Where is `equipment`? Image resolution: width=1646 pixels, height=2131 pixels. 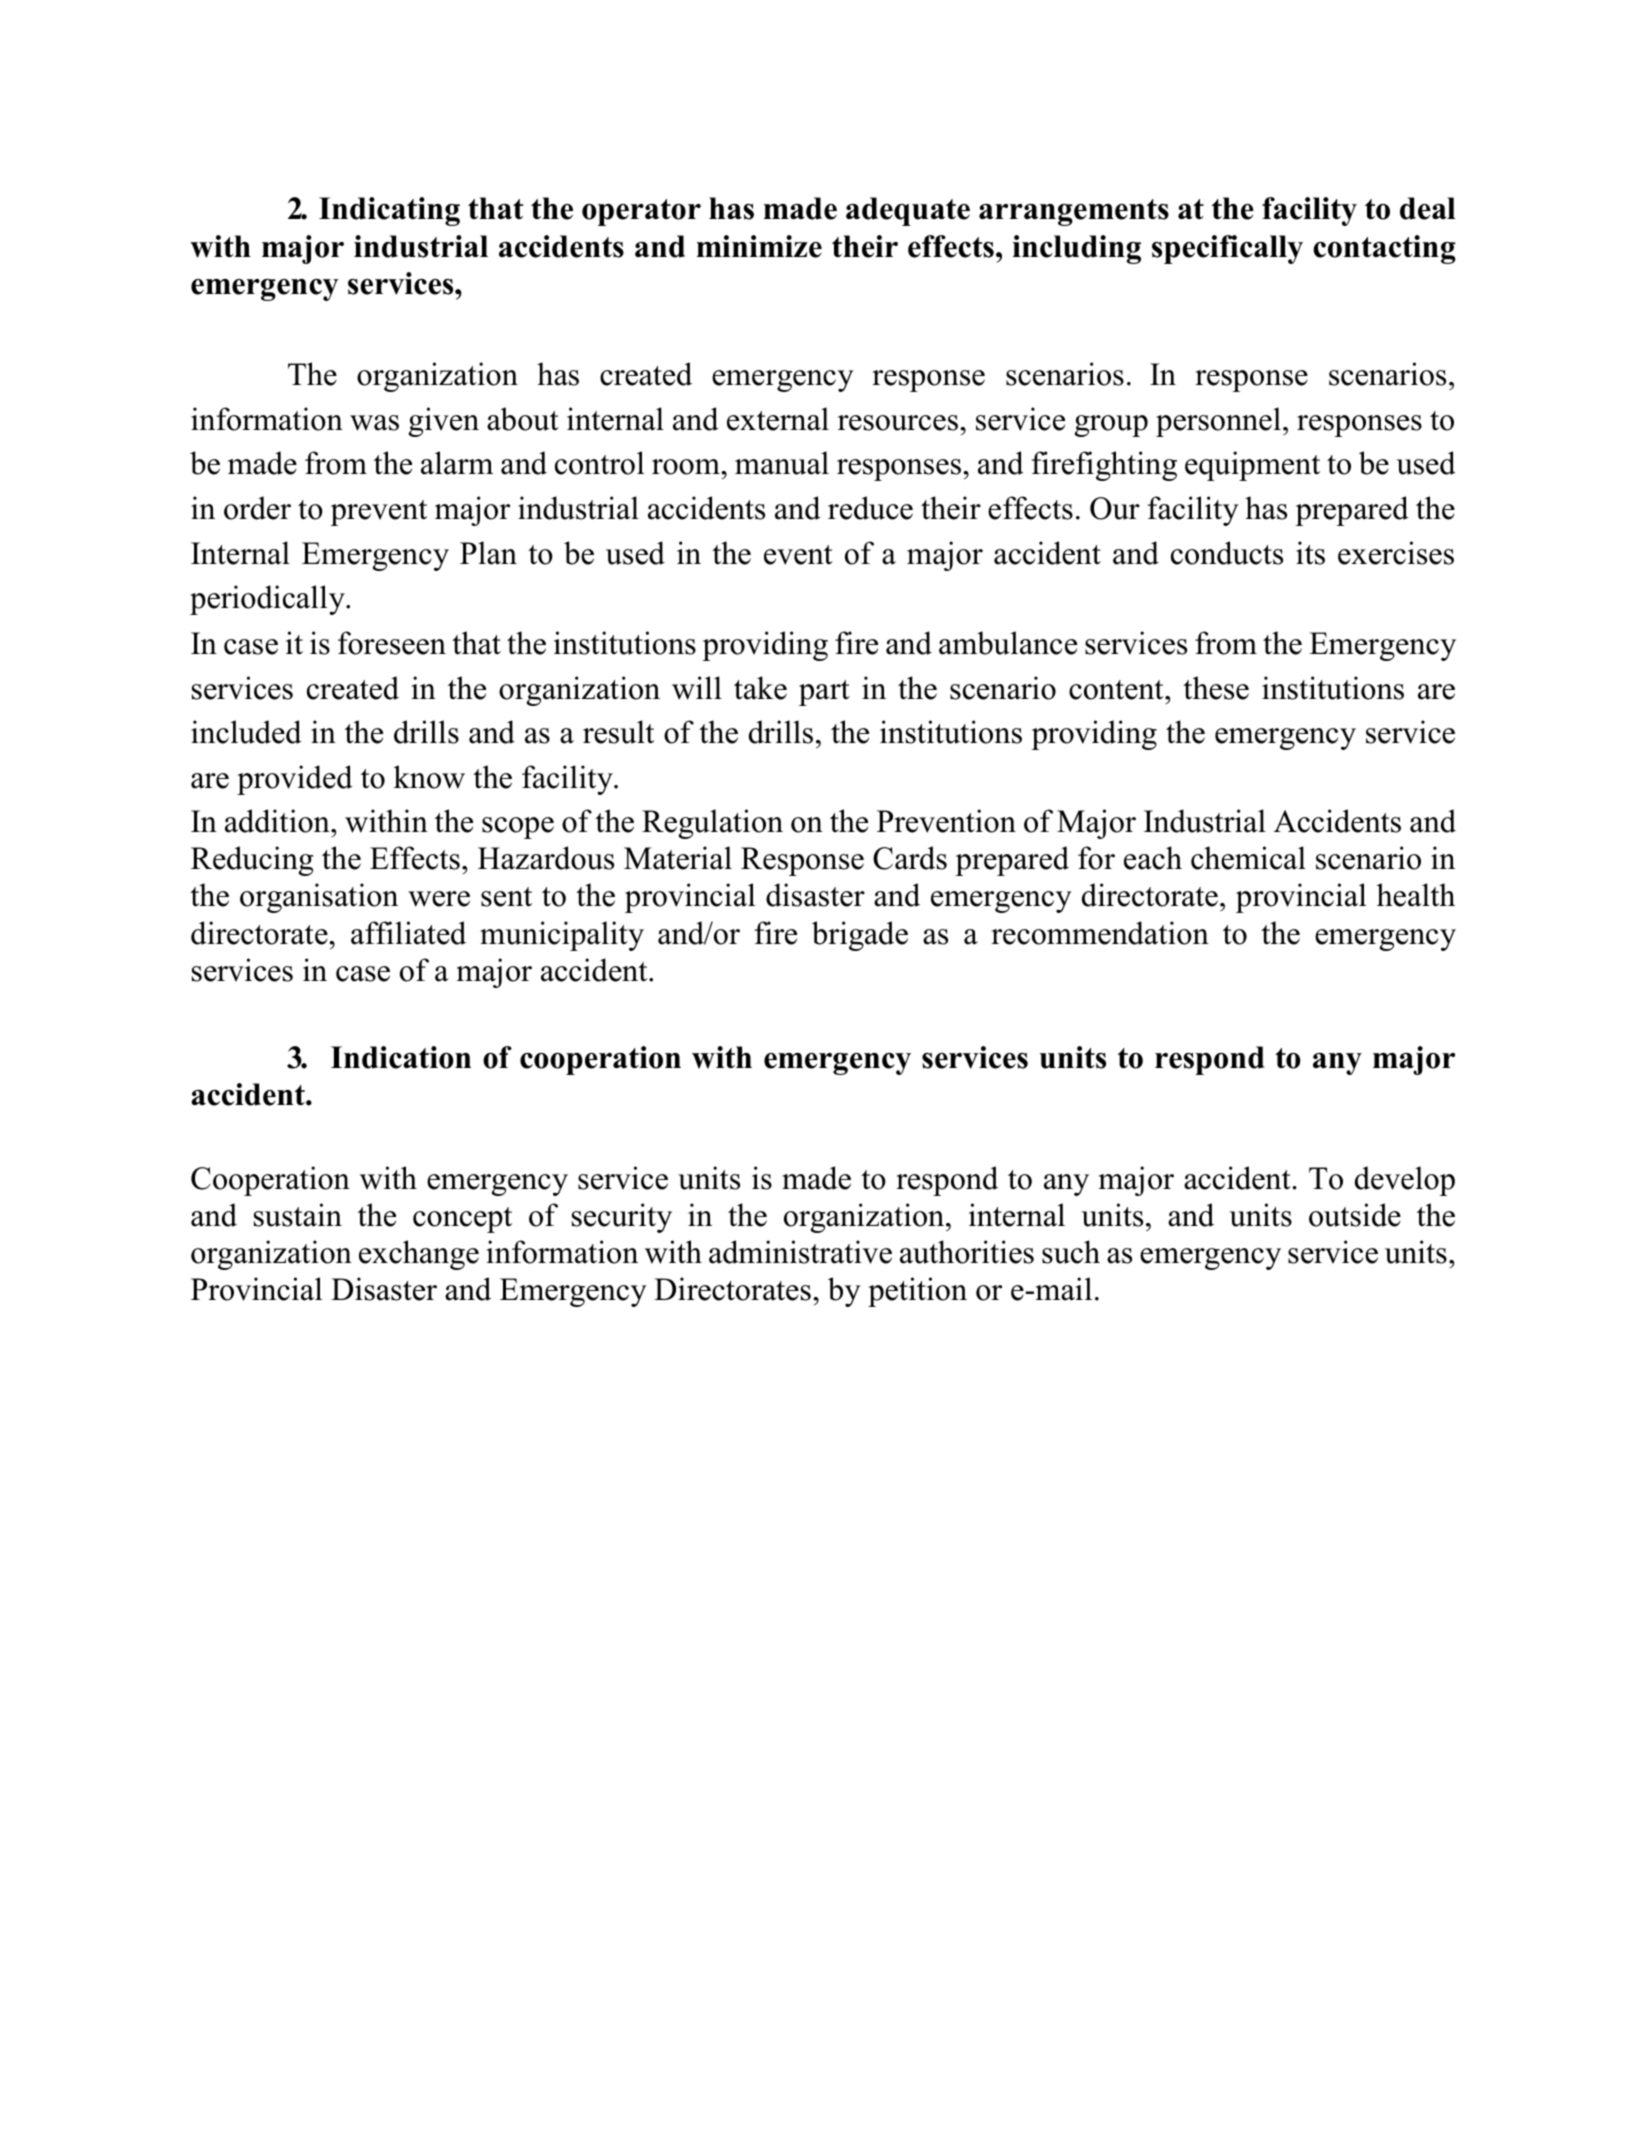
equipment is located at coordinates (1252, 466).
